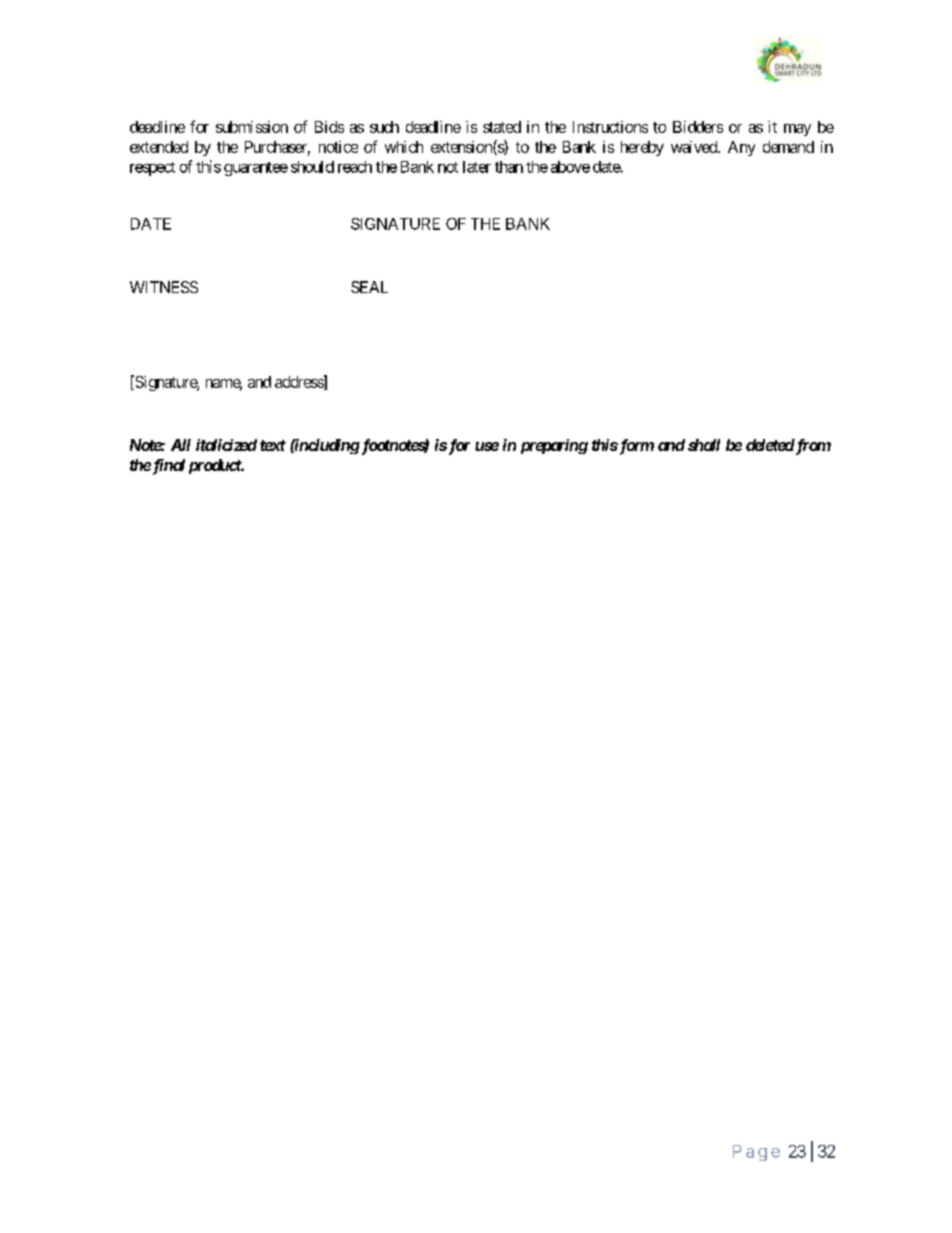  Describe the element at coordinates (704, 445) in the screenshot. I see `shall` at that location.
